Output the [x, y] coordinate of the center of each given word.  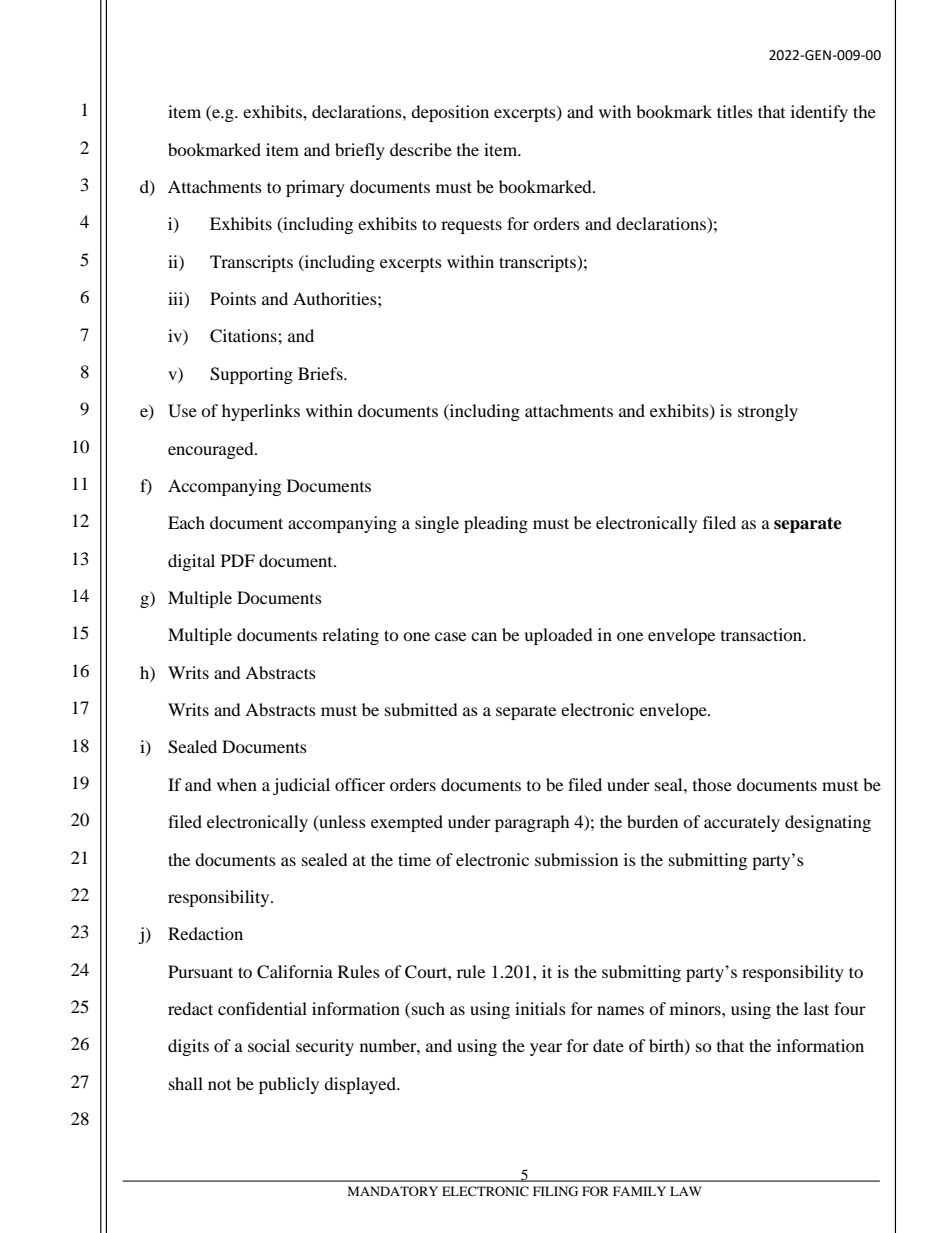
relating [350, 636]
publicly [289, 1085]
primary [315, 188]
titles [735, 111]
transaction [762, 634]
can [484, 636]
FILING [555, 1191]
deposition [450, 113]
